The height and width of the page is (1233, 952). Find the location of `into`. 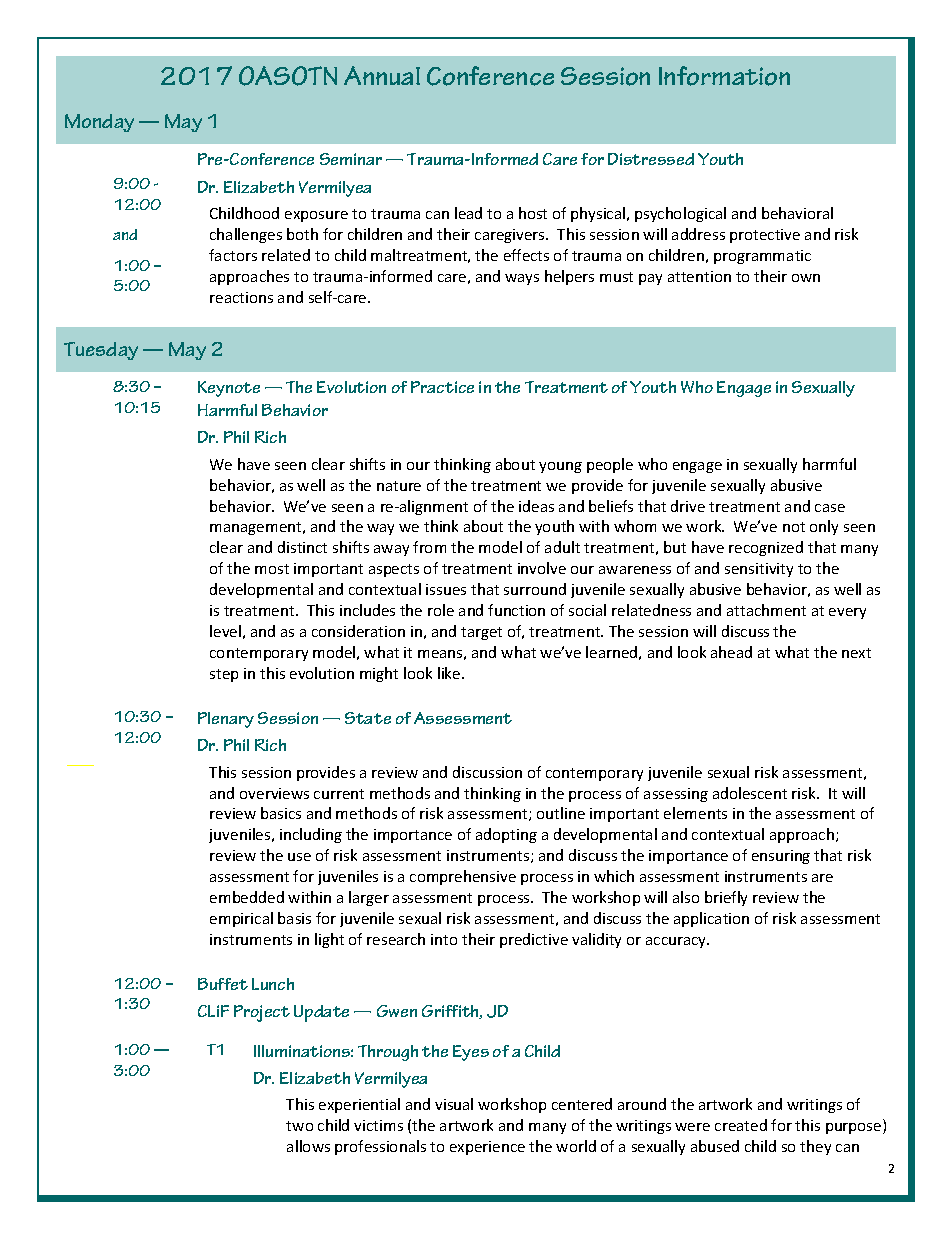

into is located at coordinates (444, 939).
